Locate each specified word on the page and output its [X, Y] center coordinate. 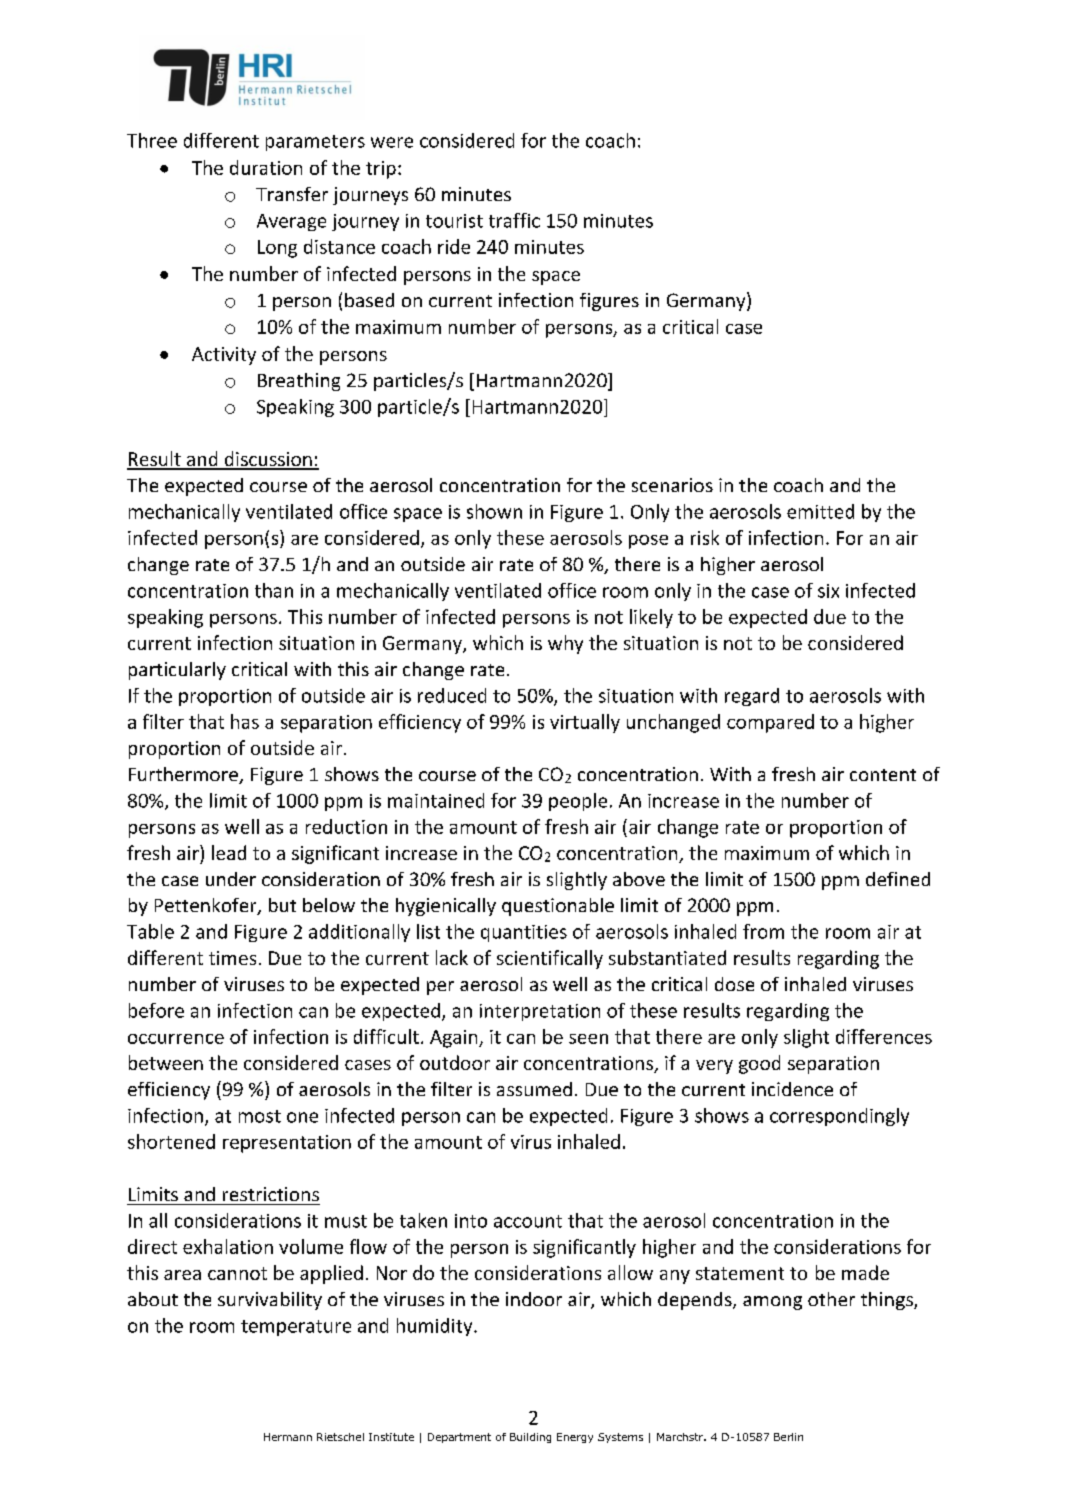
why [565, 644]
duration [266, 167]
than [274, 590]
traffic [514, 220]
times [232, 958]
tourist [454, 221]
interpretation [540, 1012]
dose [734, 984]
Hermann [288, 1437]
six [828, 591]
